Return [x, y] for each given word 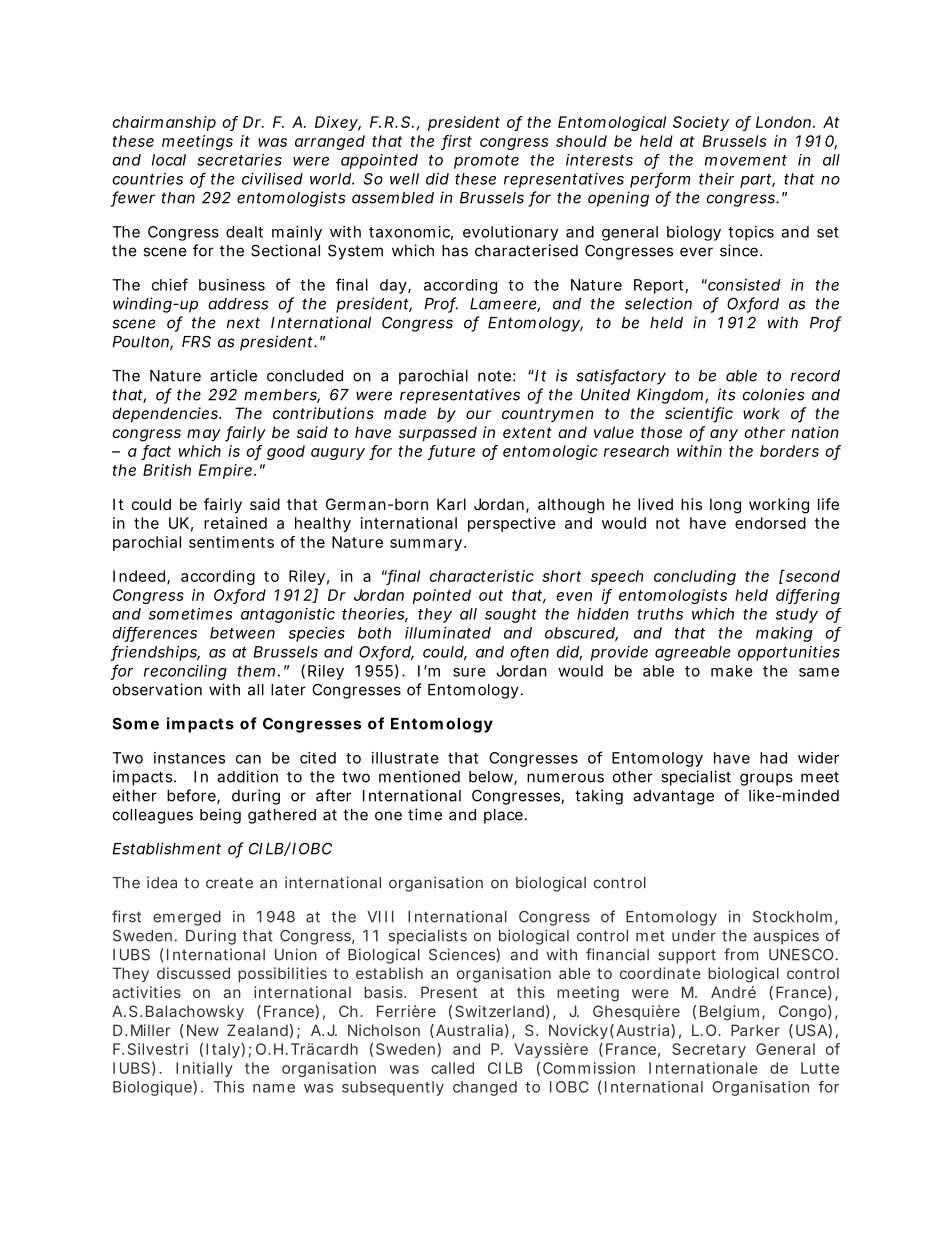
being [220, 816]
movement [746, 160]
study [797, 615]
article [233, 375]
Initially [204, 1069]
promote [486, 162]
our [478, 414]
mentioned [419, 776]
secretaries [239, 160]
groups [766, 779]
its [727, 394]
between [242, 633]
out [491, 595]
